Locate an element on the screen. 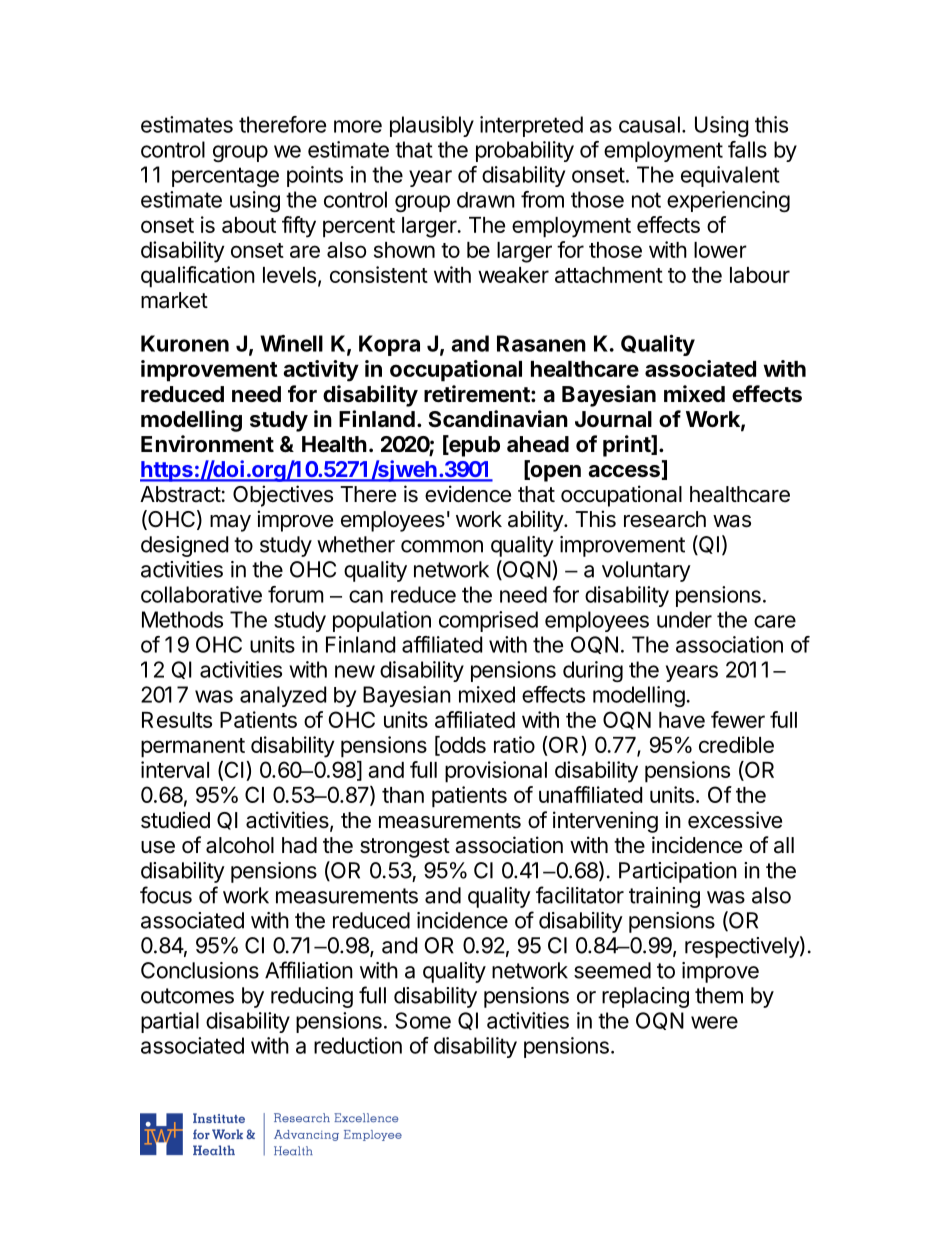 The image size is (952, 1233). access is located at coordinates (624, 471).
